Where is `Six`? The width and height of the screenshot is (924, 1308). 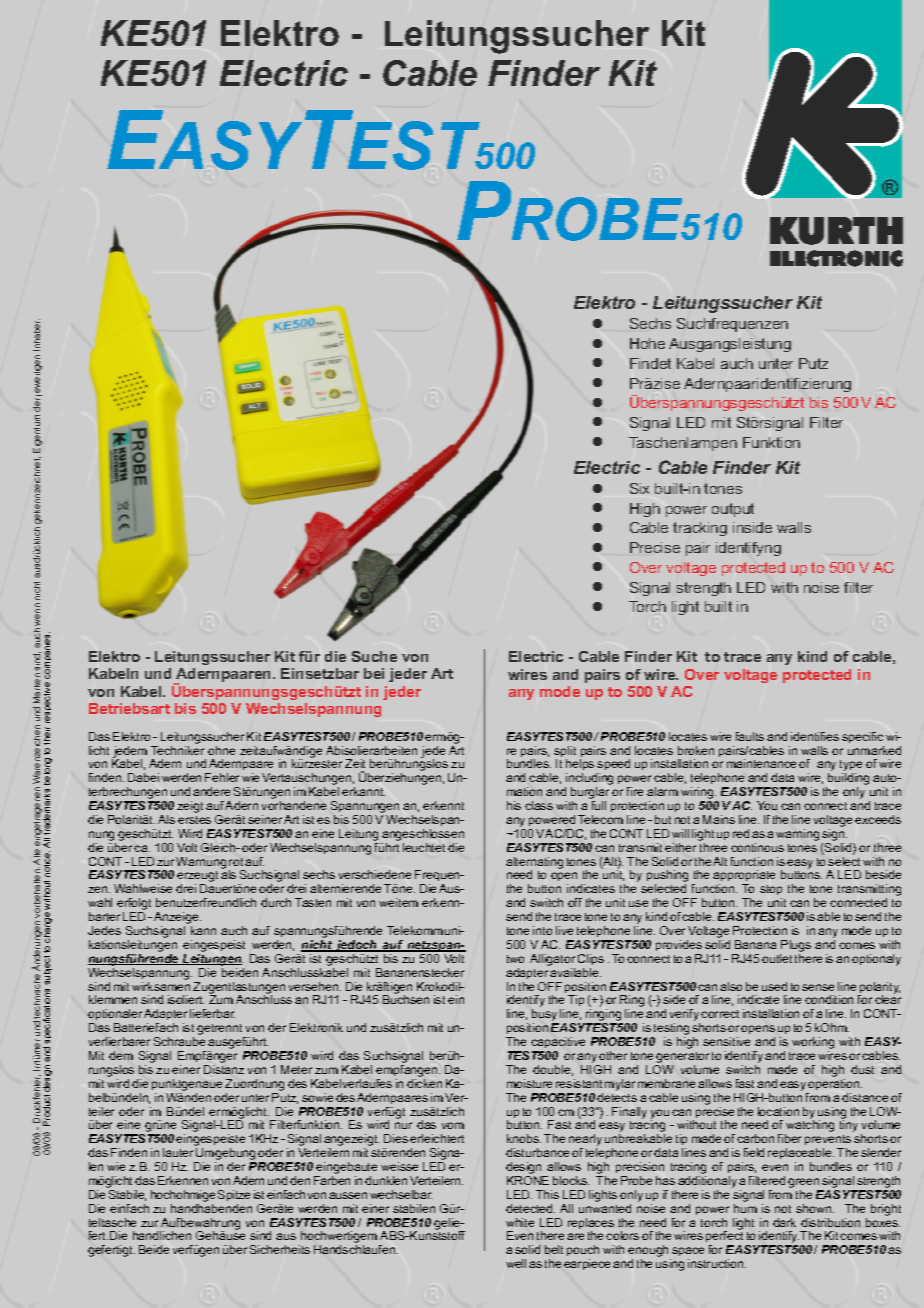 Six is located at coordinates (639, 488).
